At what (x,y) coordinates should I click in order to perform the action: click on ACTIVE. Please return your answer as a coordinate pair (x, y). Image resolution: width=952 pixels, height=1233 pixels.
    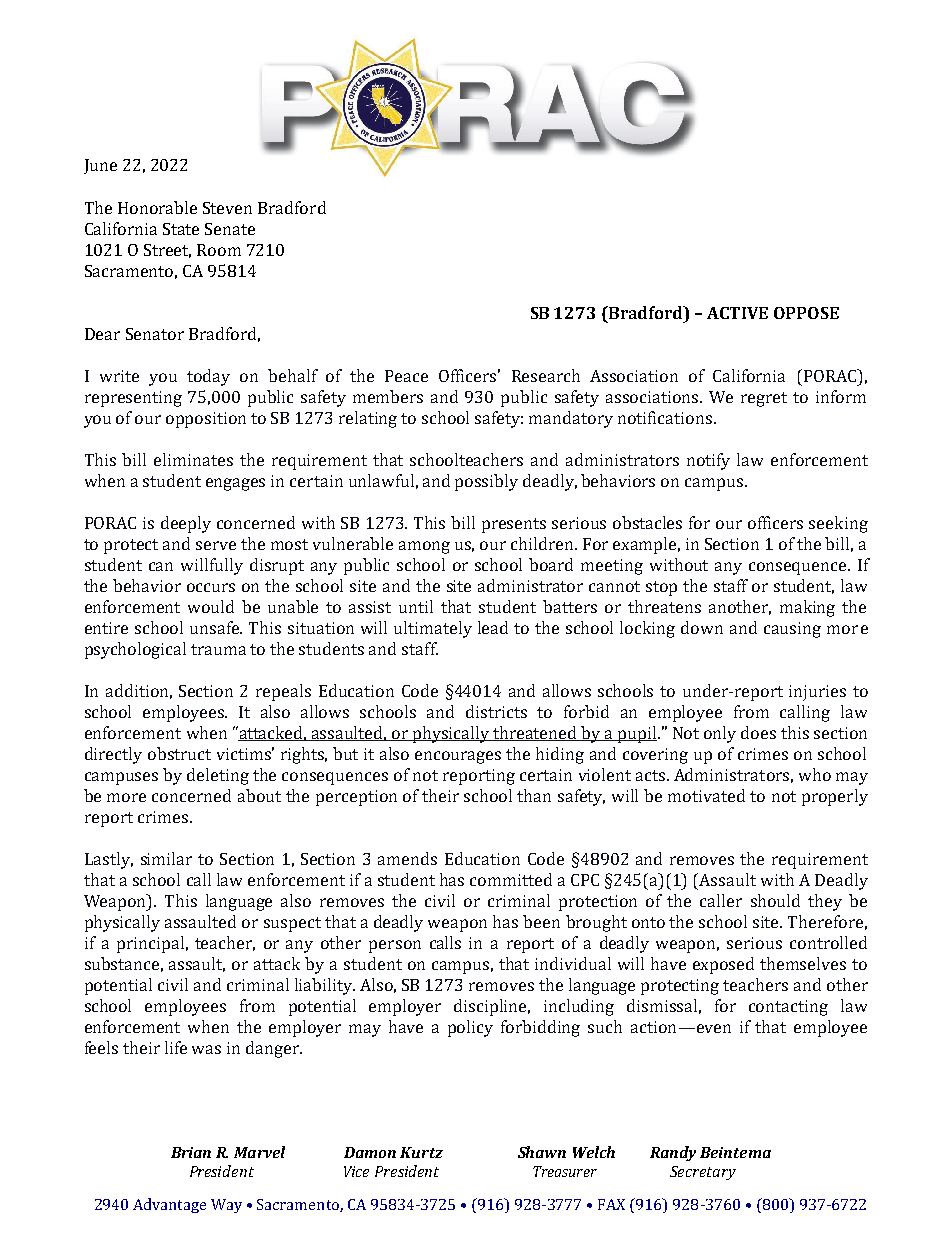
    Looking at the image, I should click on (737, 313).
